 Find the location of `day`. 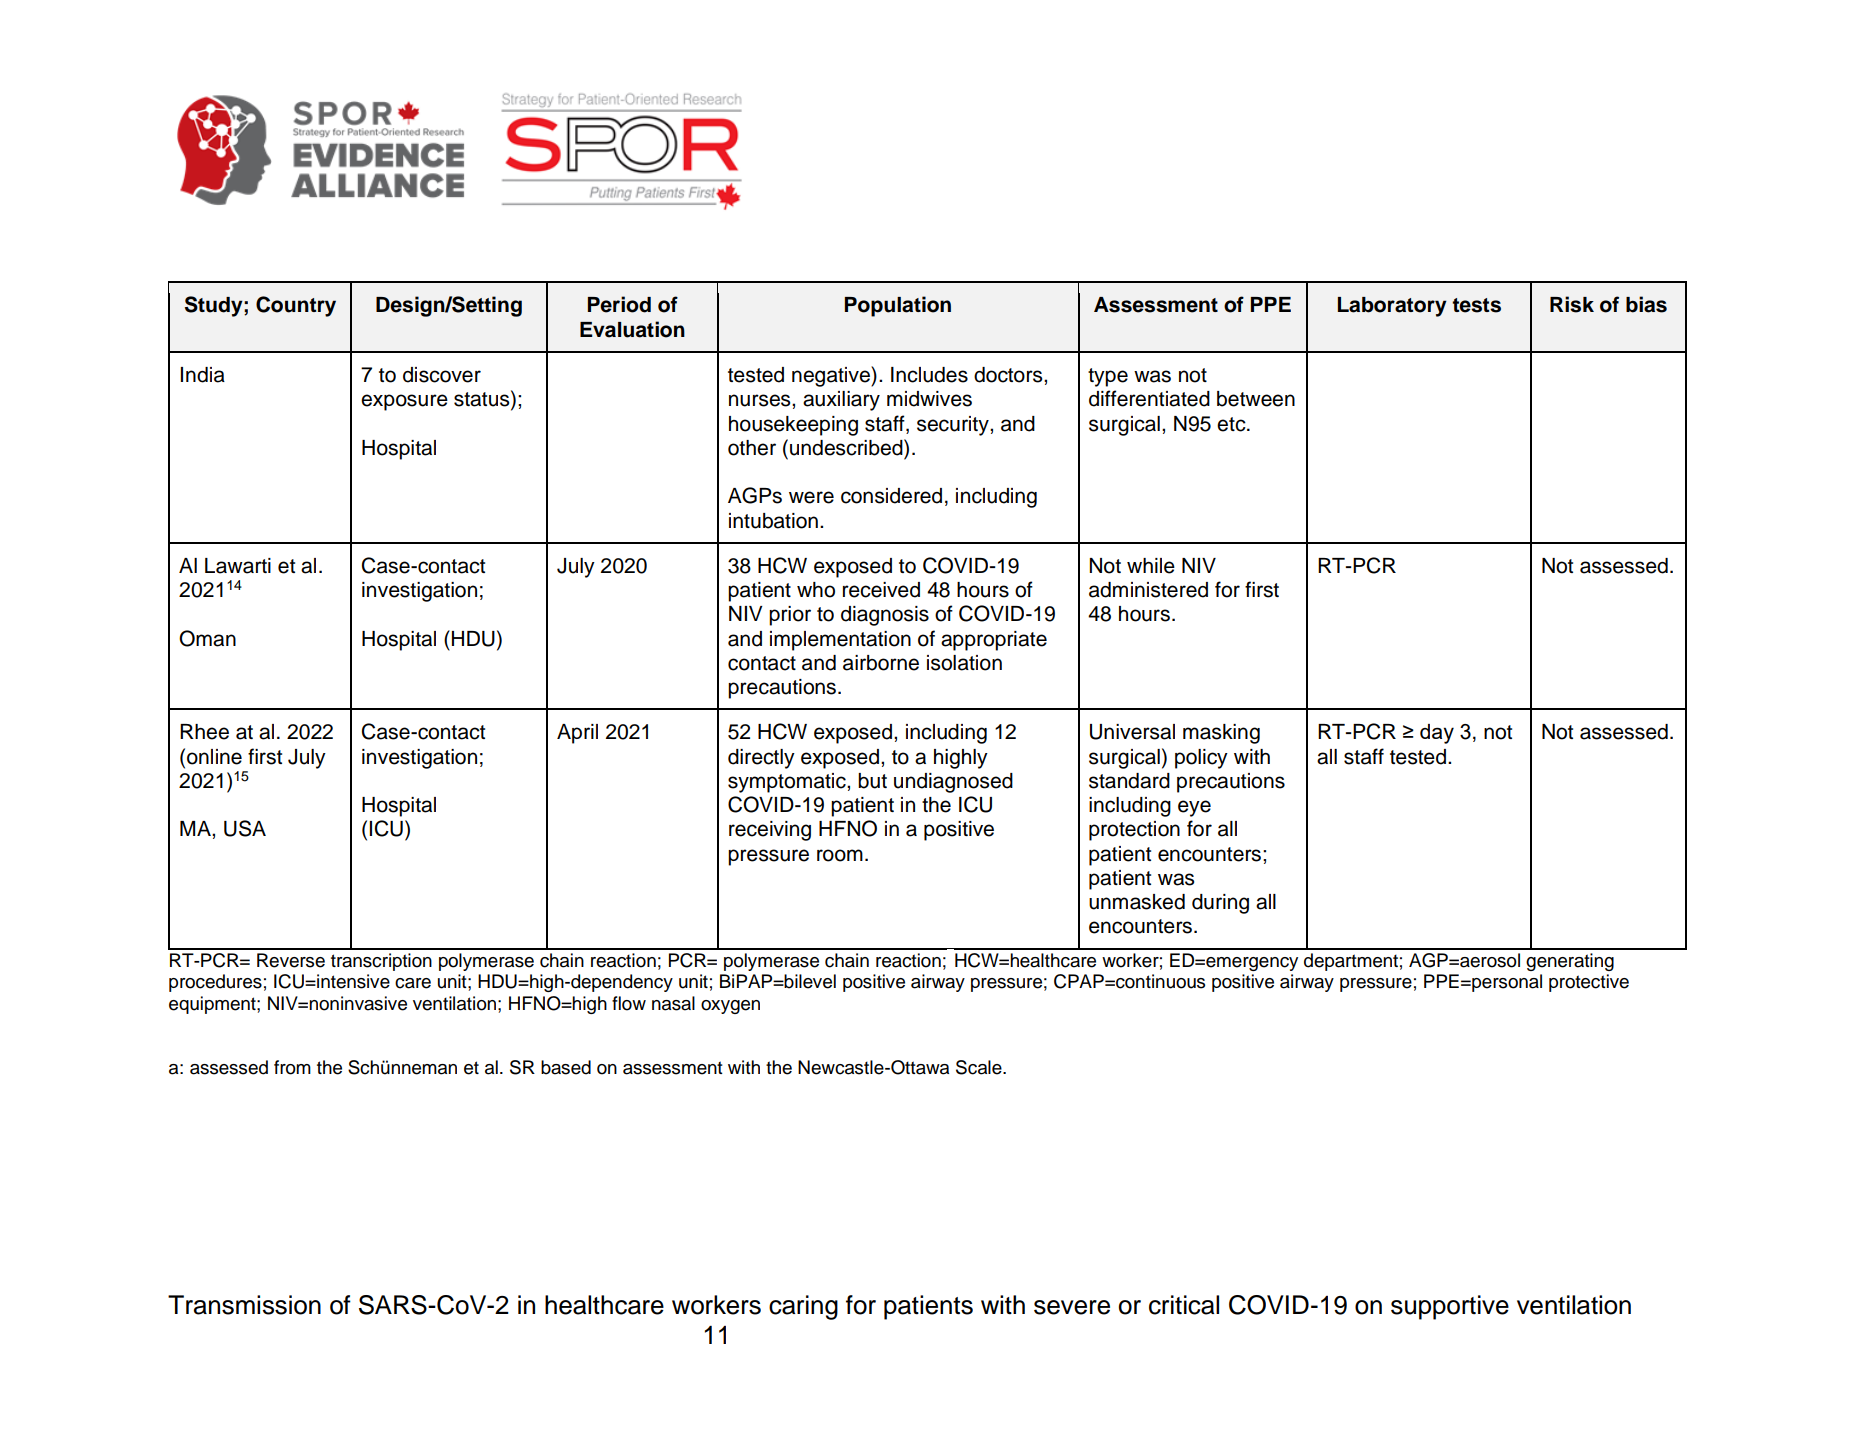

day is located at coordinates (1437, 734).
